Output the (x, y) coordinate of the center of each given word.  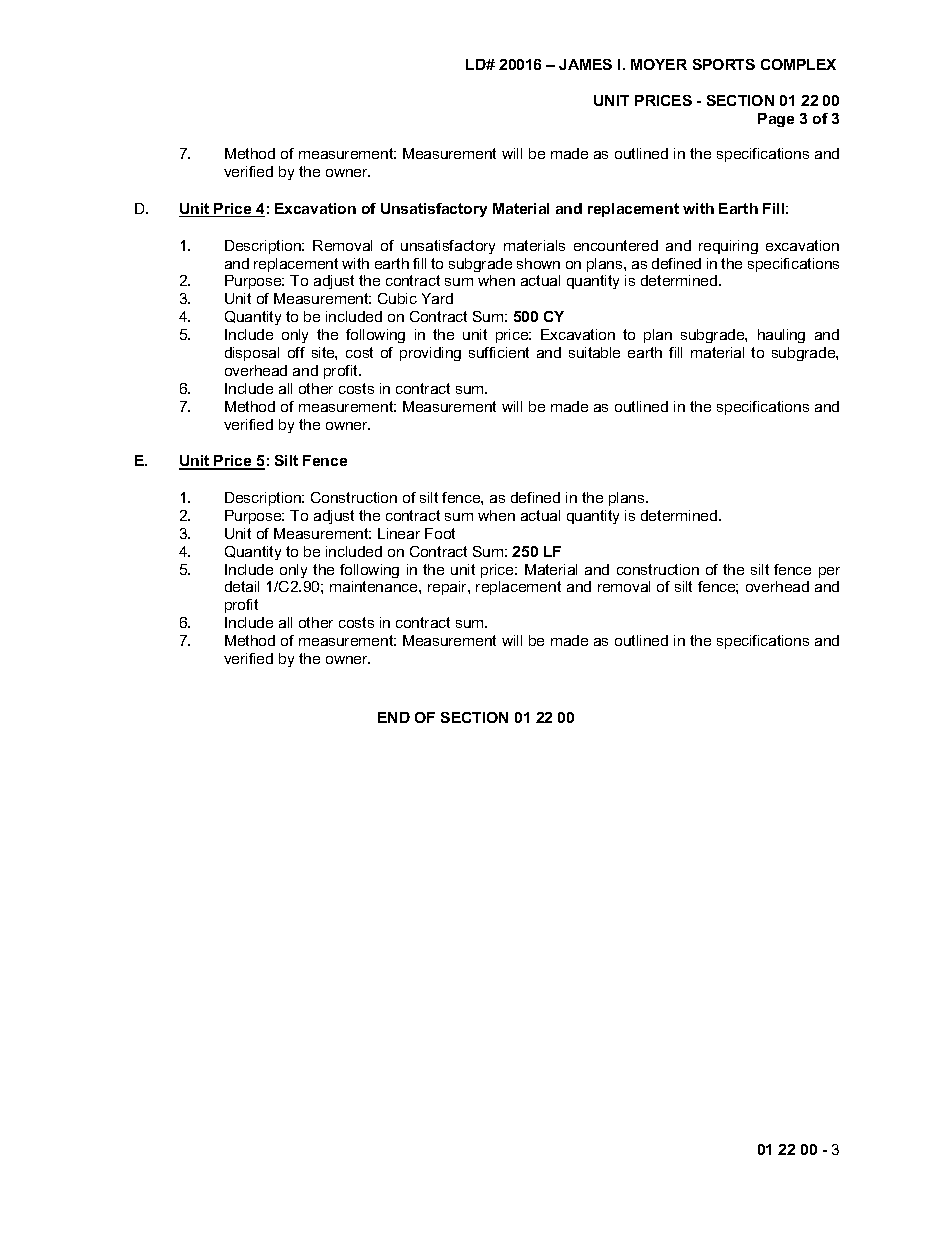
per (829, 572)
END (394, 717)
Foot (440, 533)
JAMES (585, 64)
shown (538, 263)
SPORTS (724, 64)
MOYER (659, 64)
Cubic (397, 298)
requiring (728, 247)
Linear (399, 533)
